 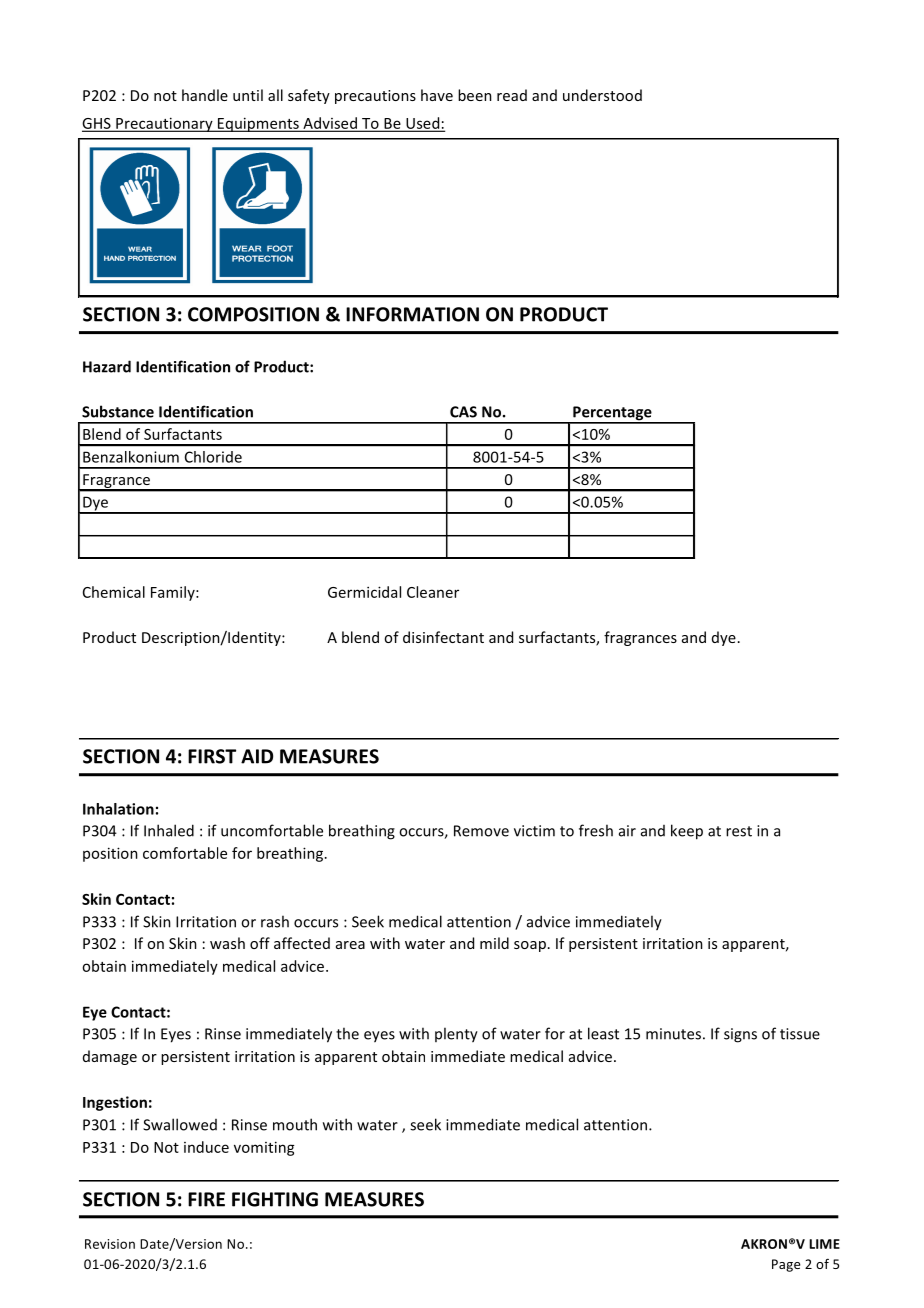 I want to click on Precautionary, so click(x=164, y=124).
